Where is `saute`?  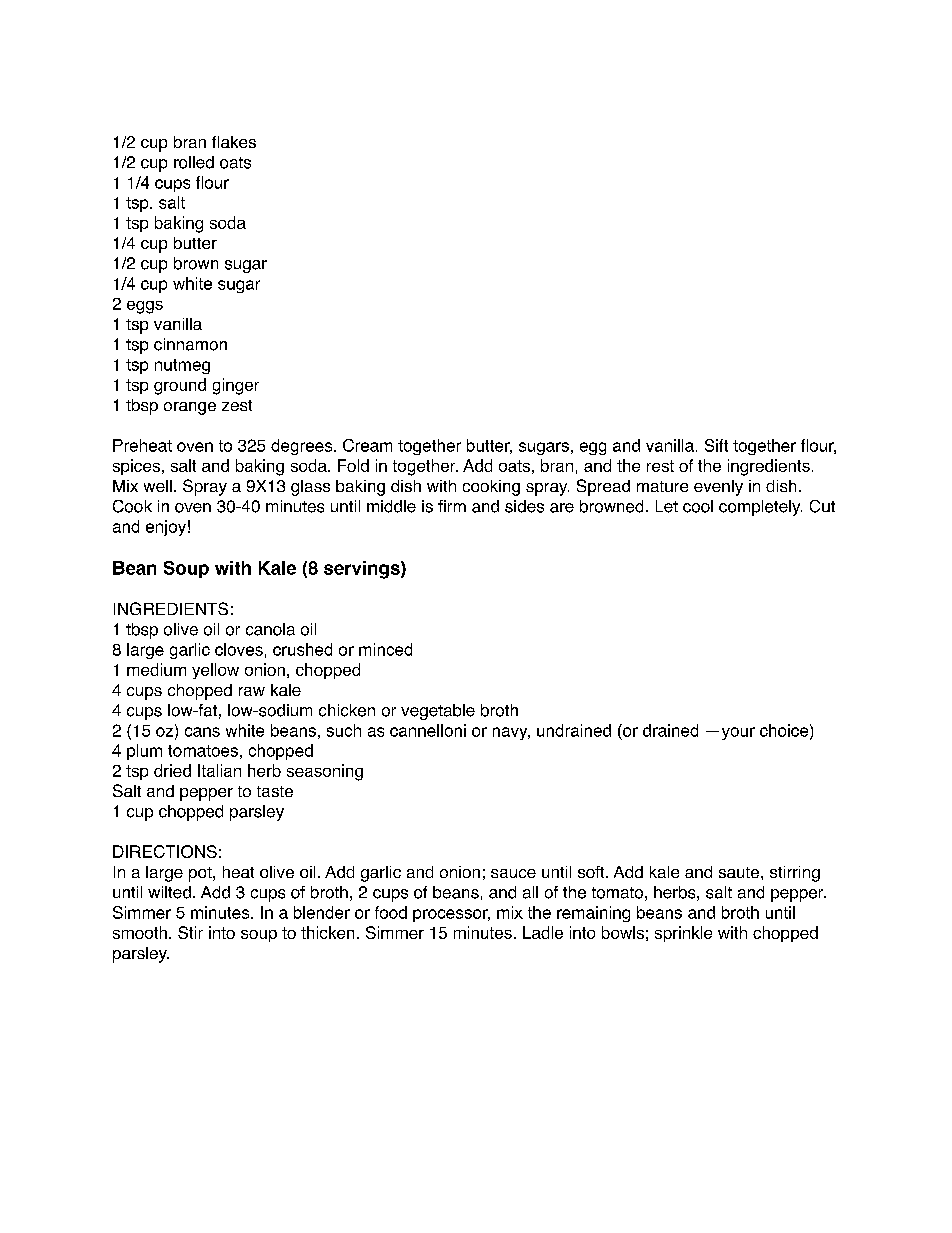 saute is located at coordinates (740, 872).
